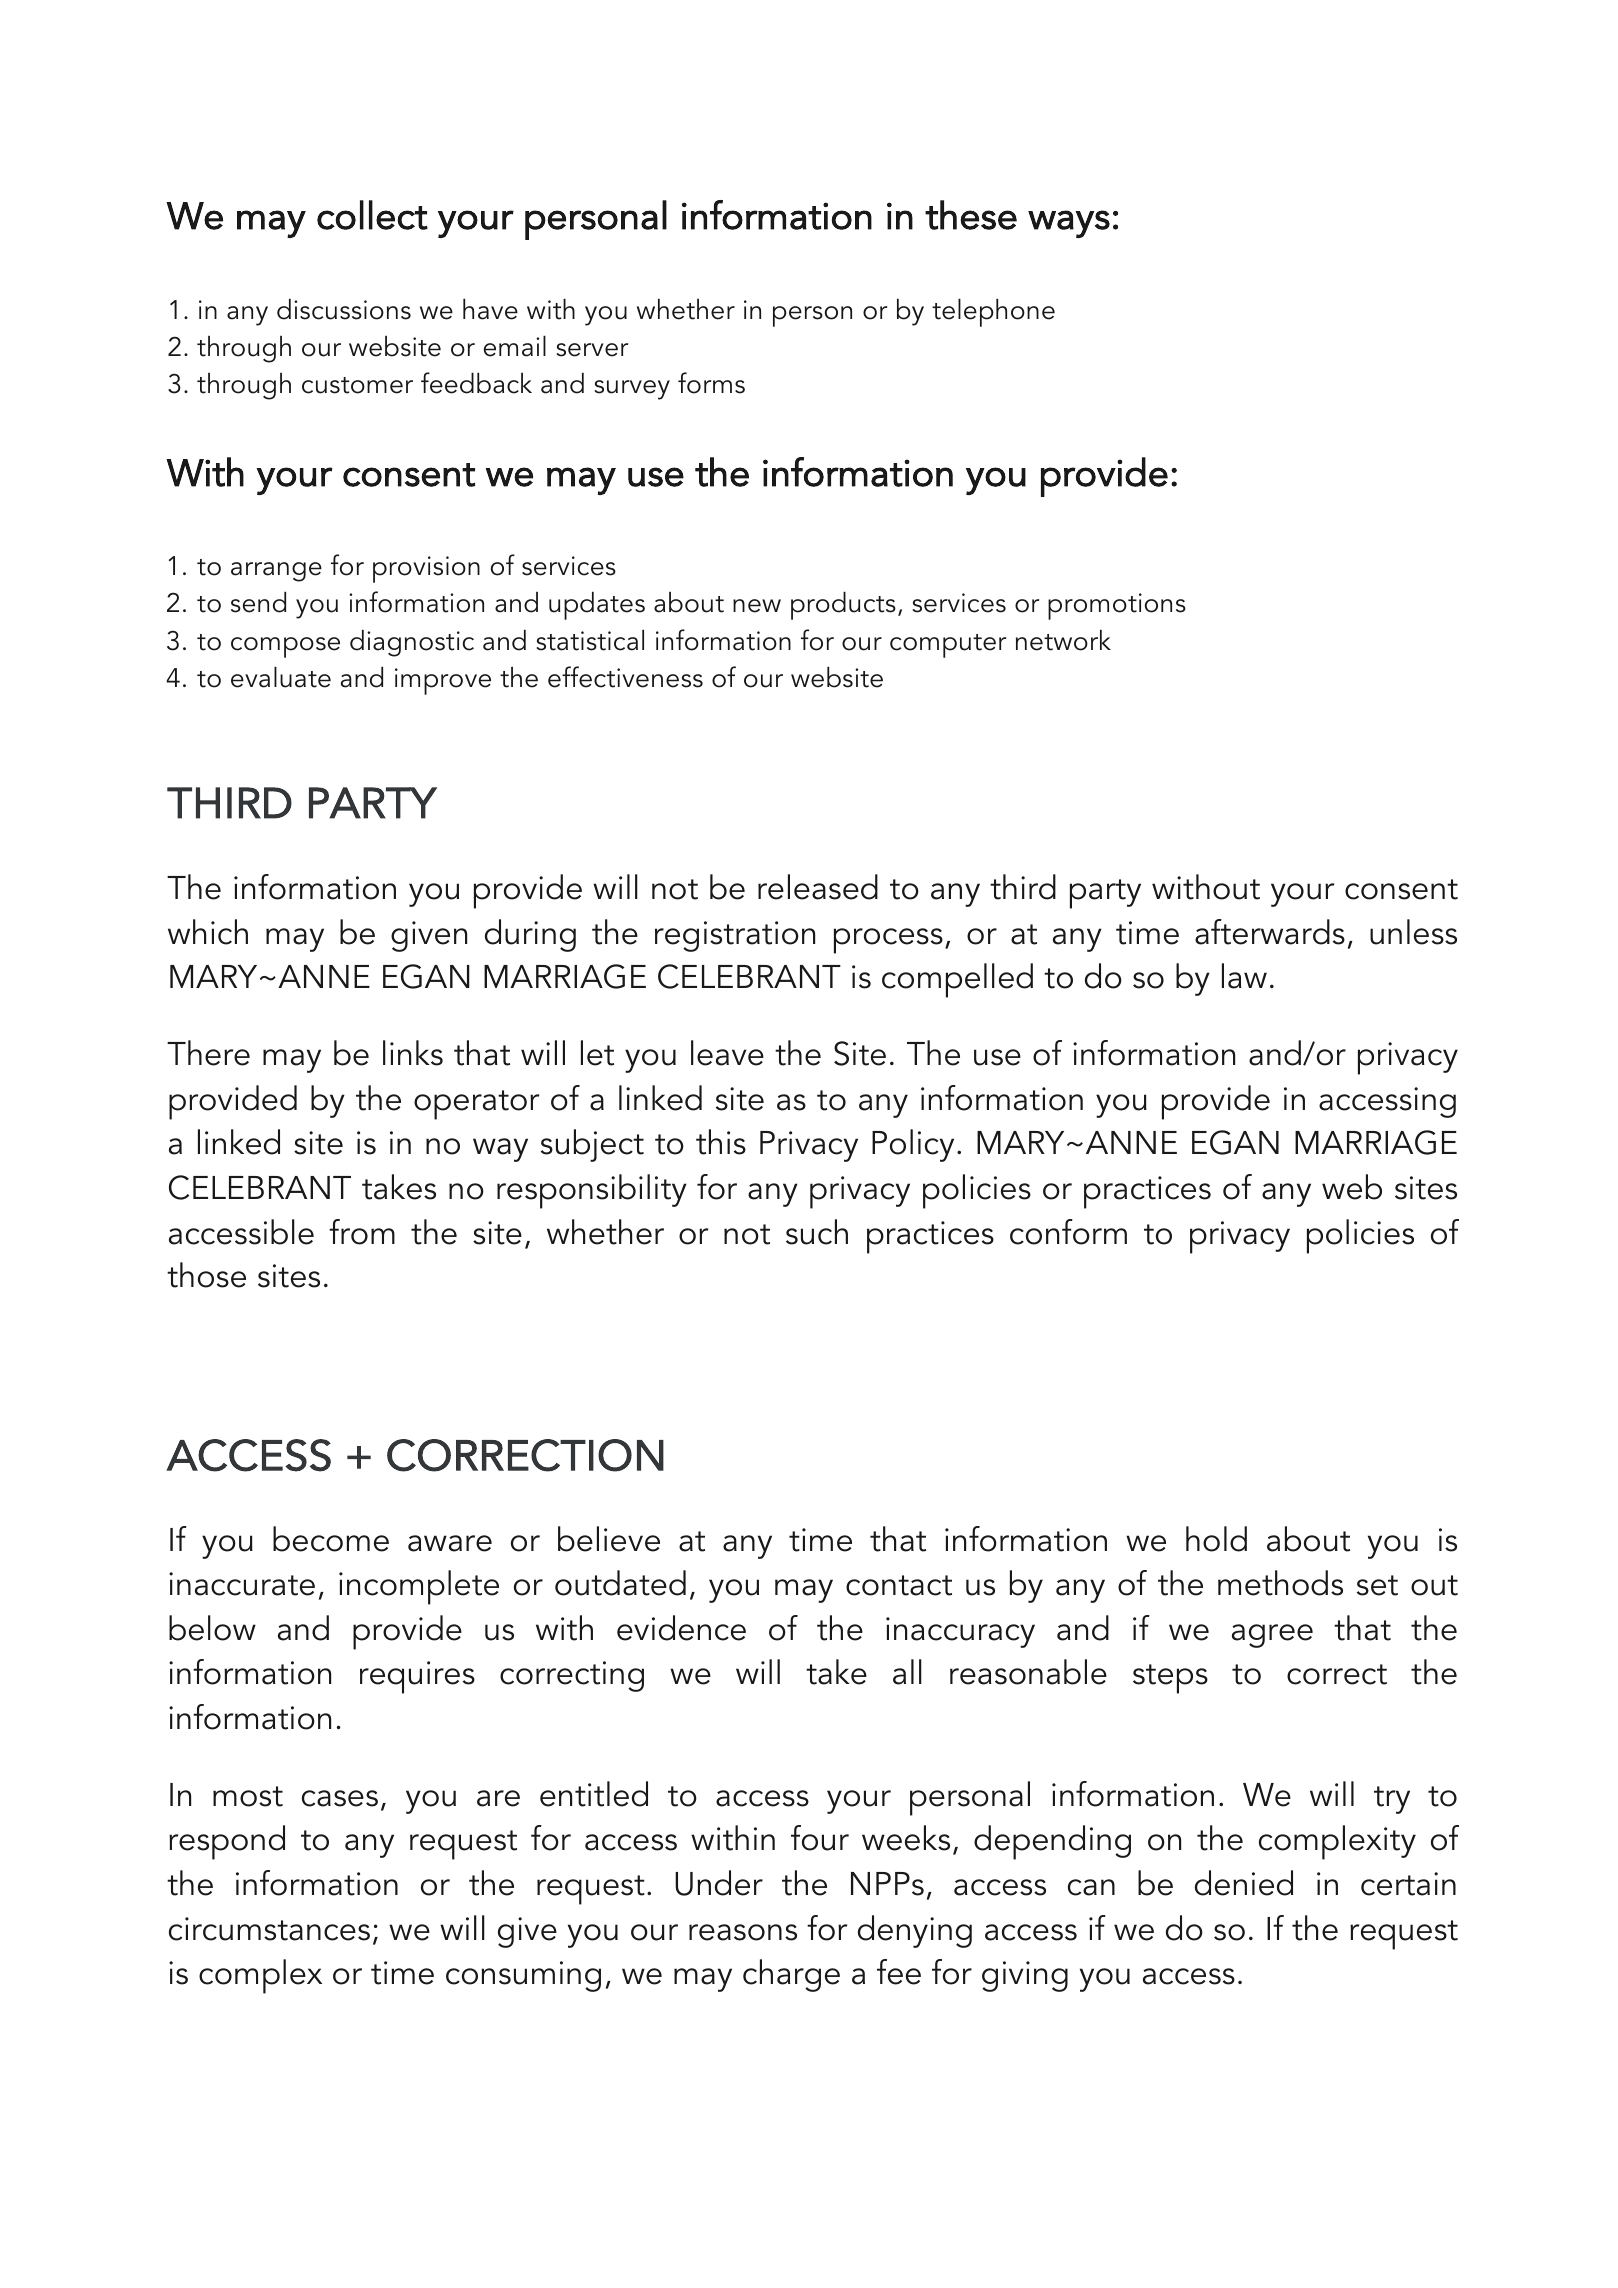 Image resolution: width=1618 pixels, height=2288 pixels. I want to click on afterwards, so click(1270, 932).
